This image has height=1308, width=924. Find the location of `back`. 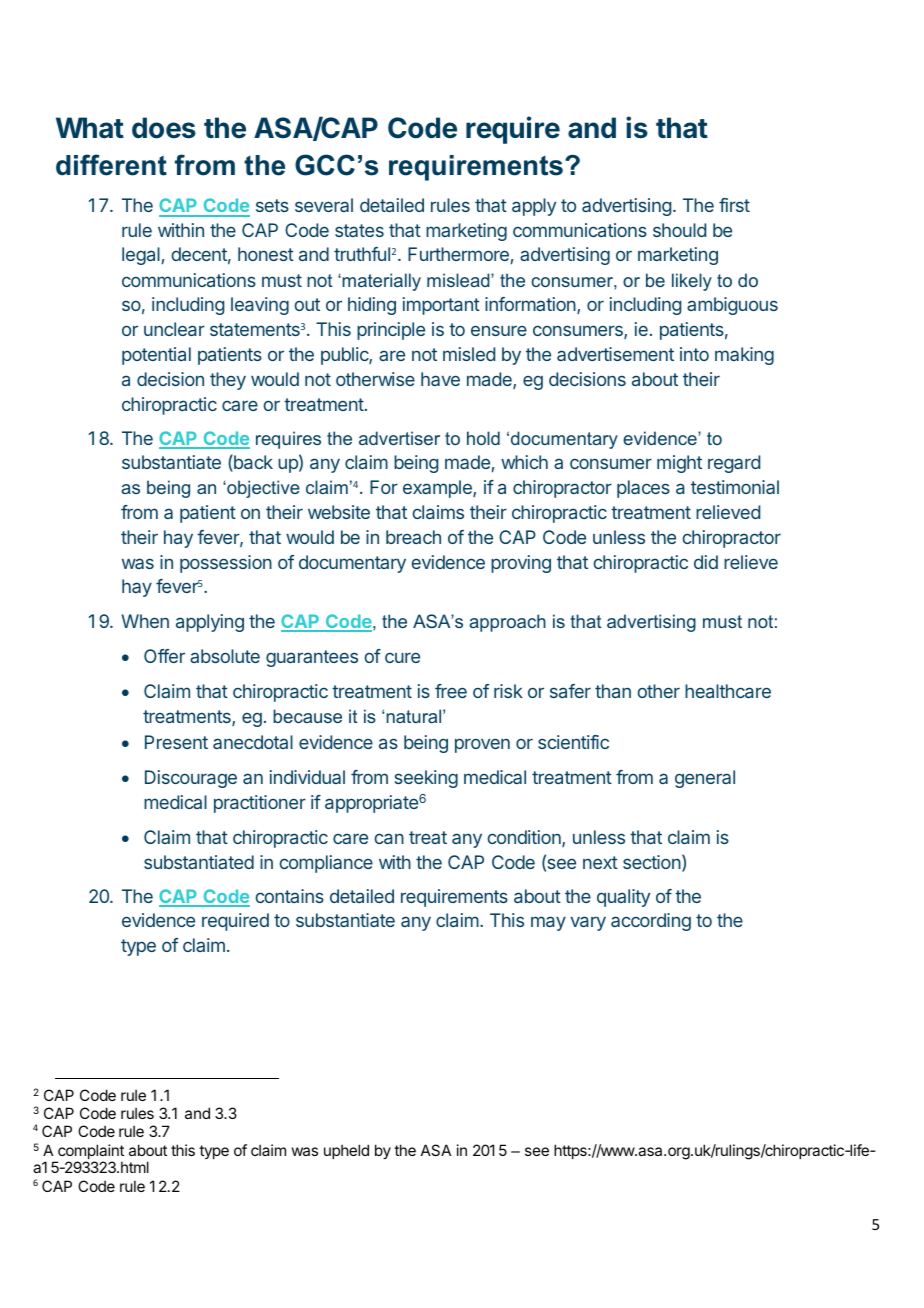

back is located at coordinates (252, 463).
